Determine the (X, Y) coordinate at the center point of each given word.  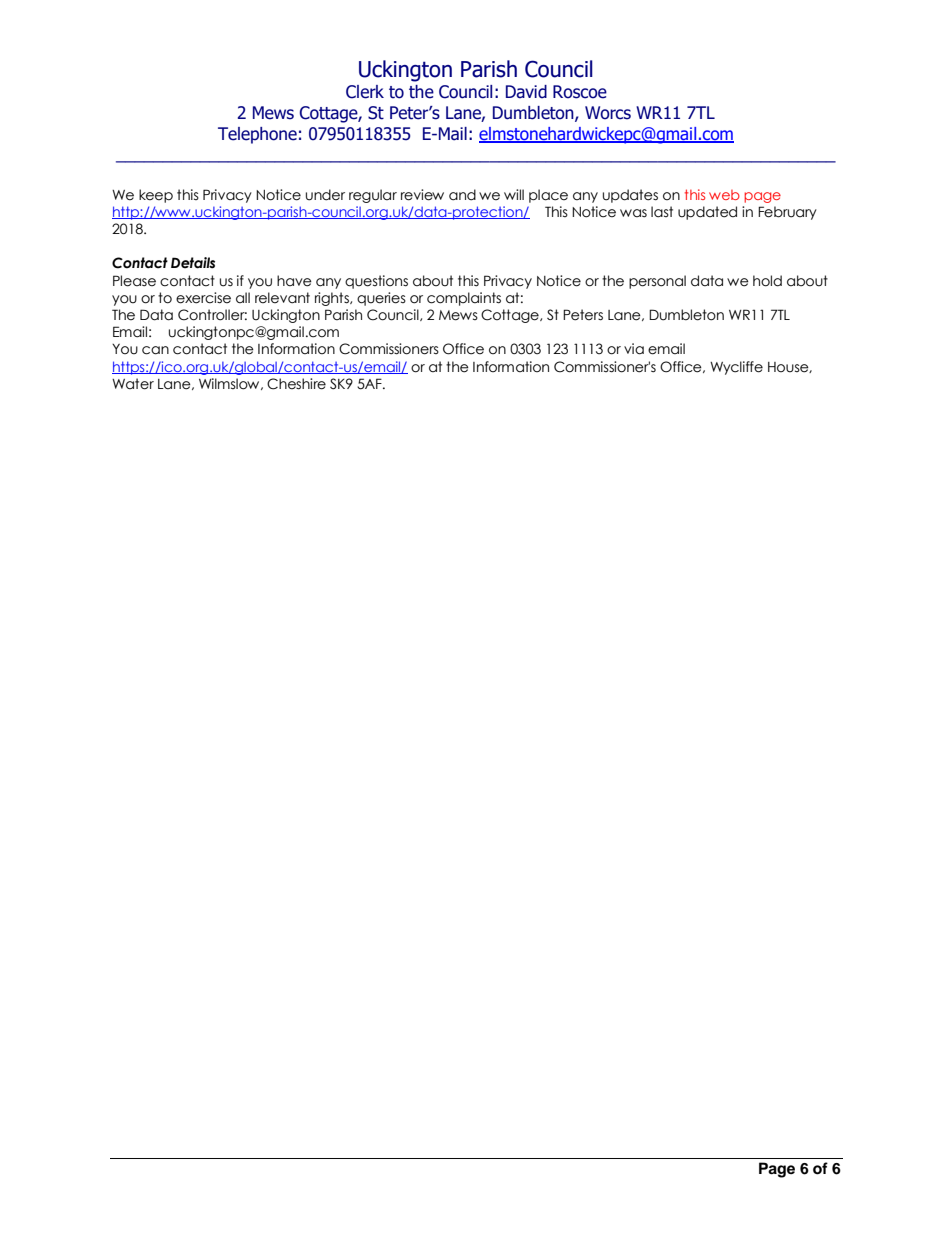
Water (133, 384)
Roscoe (580, 92)
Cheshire (296, 384)
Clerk (365, 92)
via (634, 349)
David (526, 92)
